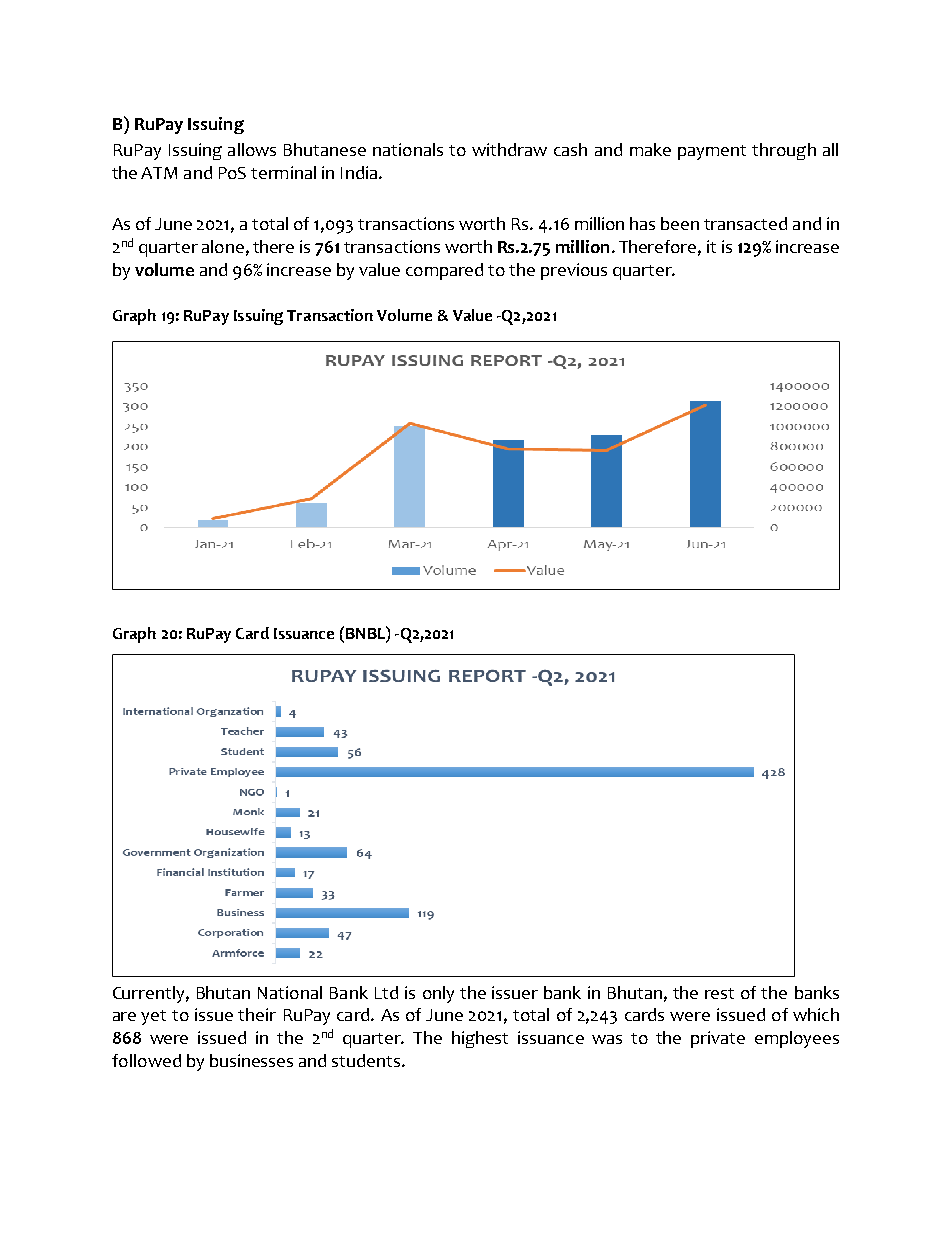 This screenshot has height=1233, width=952. What do you see at coordinates (480, 1039) in the screenshot?
I see `highest` at bounding box center [480, 1039].
